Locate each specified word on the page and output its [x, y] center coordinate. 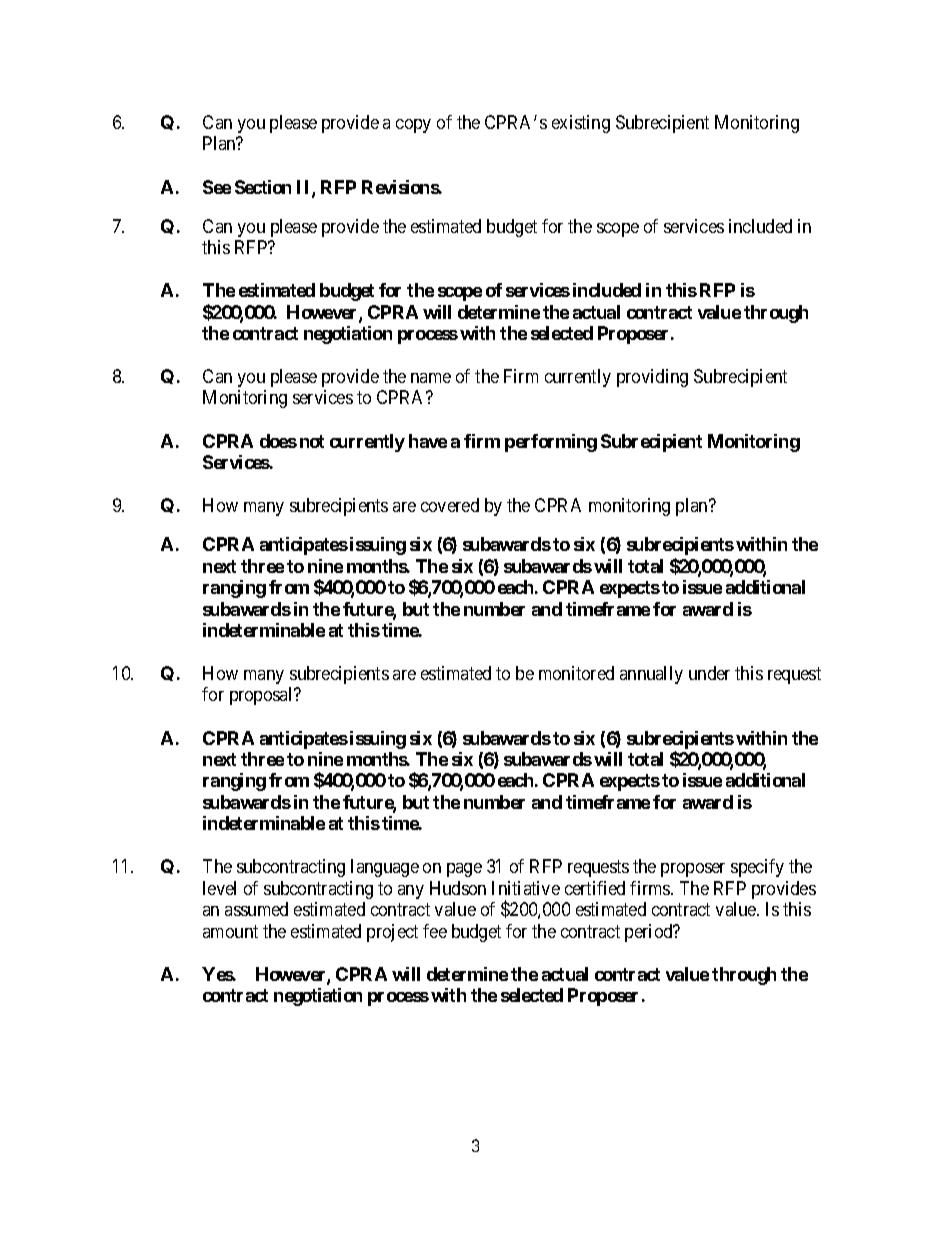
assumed [256, 909]
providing [652, 378]
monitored [576, 673]
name [431, 378]
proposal [262, 696]
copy [413, 126]
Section [263, 187]
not [312, 441]
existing [581, 124]
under [709, 673]
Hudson [458, 888]
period [650, 933]
